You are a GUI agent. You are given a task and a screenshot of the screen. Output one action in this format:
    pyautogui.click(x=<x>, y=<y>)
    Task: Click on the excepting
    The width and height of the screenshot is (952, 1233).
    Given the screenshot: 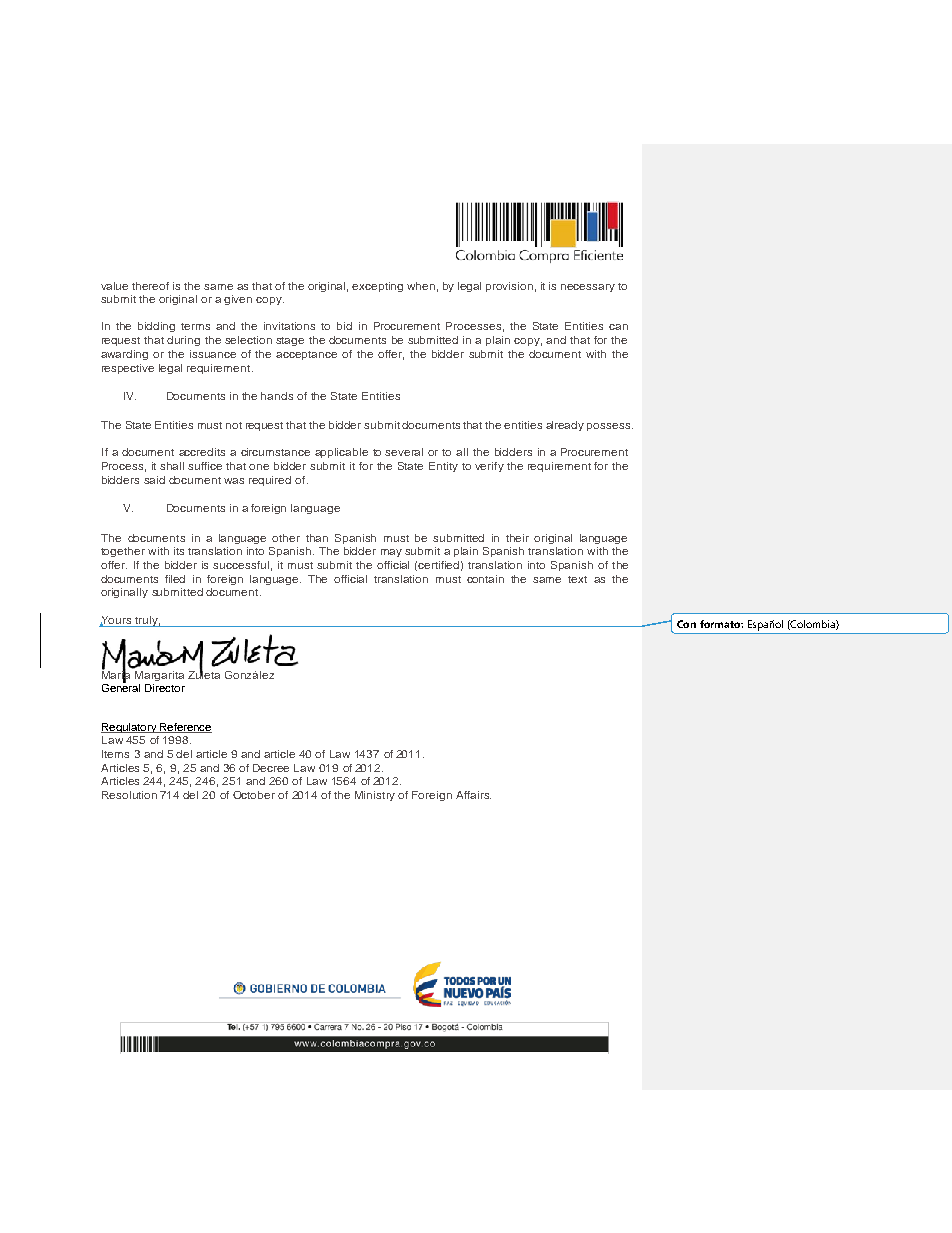 What is the action you would take?
    pyautogui.click(x=377, y=287)
